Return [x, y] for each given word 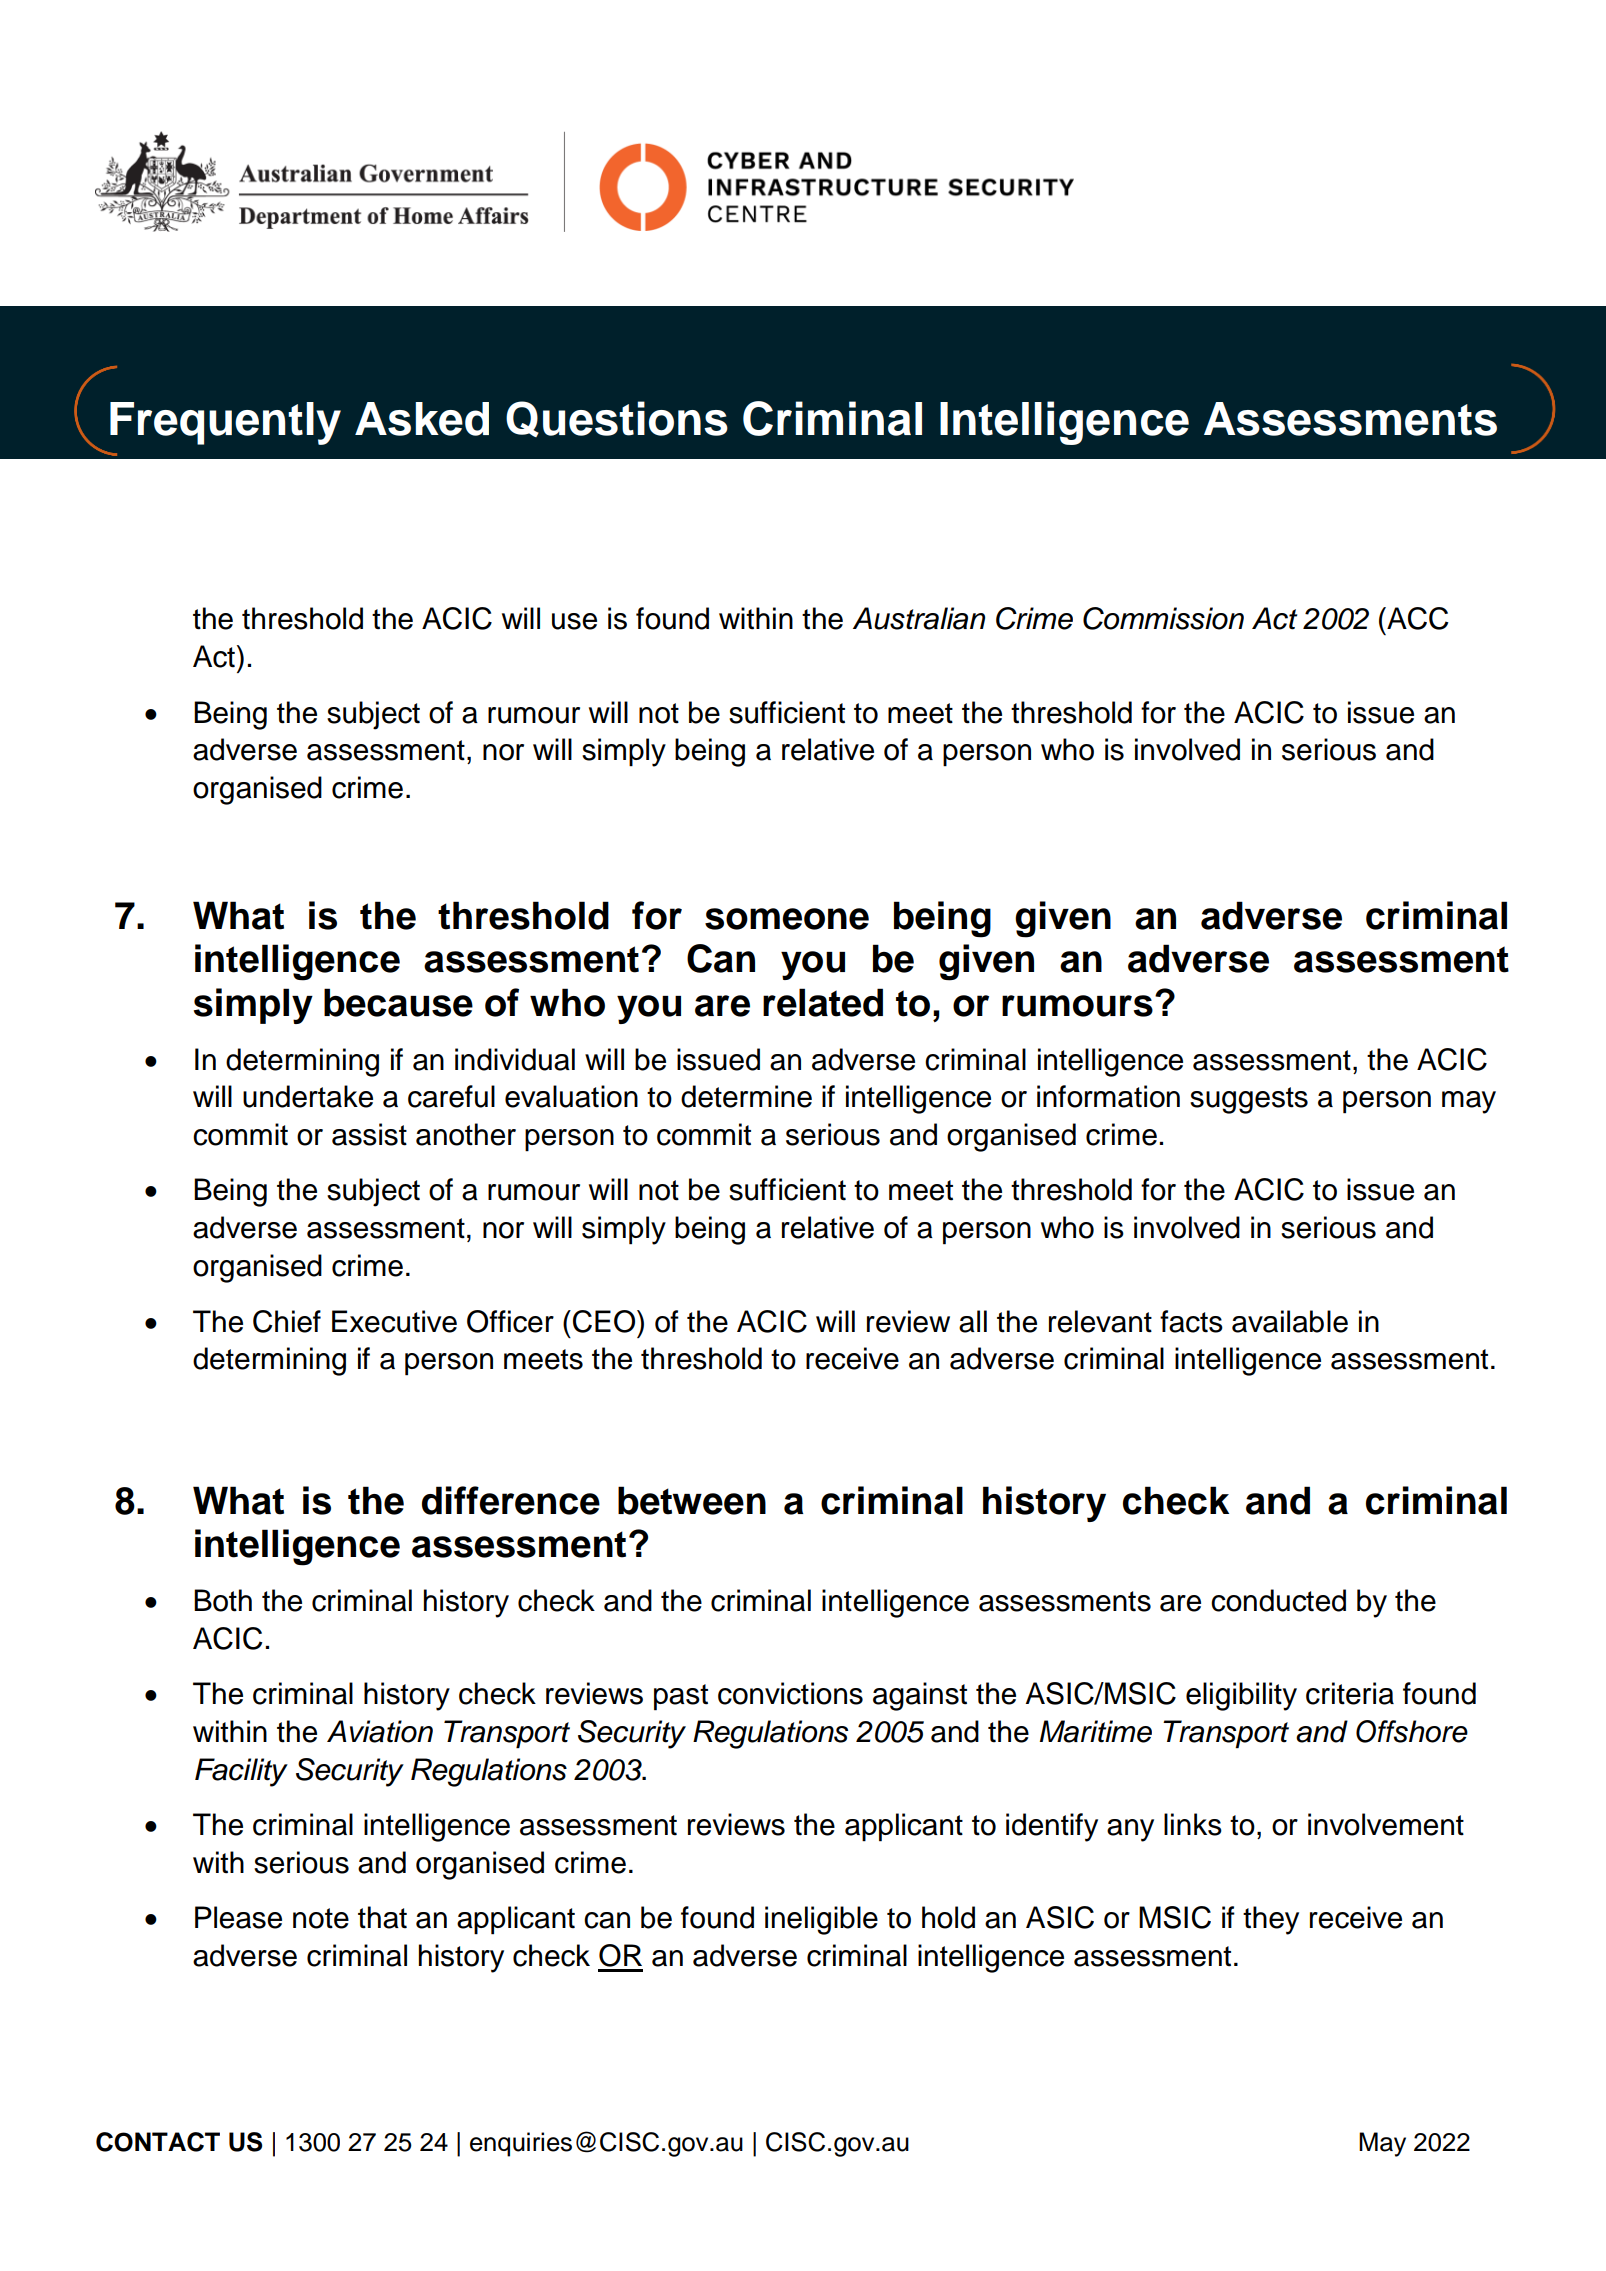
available [1290, 1321]
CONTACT [158, 2142]
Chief [287, 1321]
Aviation [380, 1731]
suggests [1249, 1100]
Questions [617, 419]
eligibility [1241, 1696]
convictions [790, 1693]
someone [787, 919]
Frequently [225, 423]
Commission [1163, 618]
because [398, 1002]
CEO [604, 1321]
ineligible [821, 1920]
